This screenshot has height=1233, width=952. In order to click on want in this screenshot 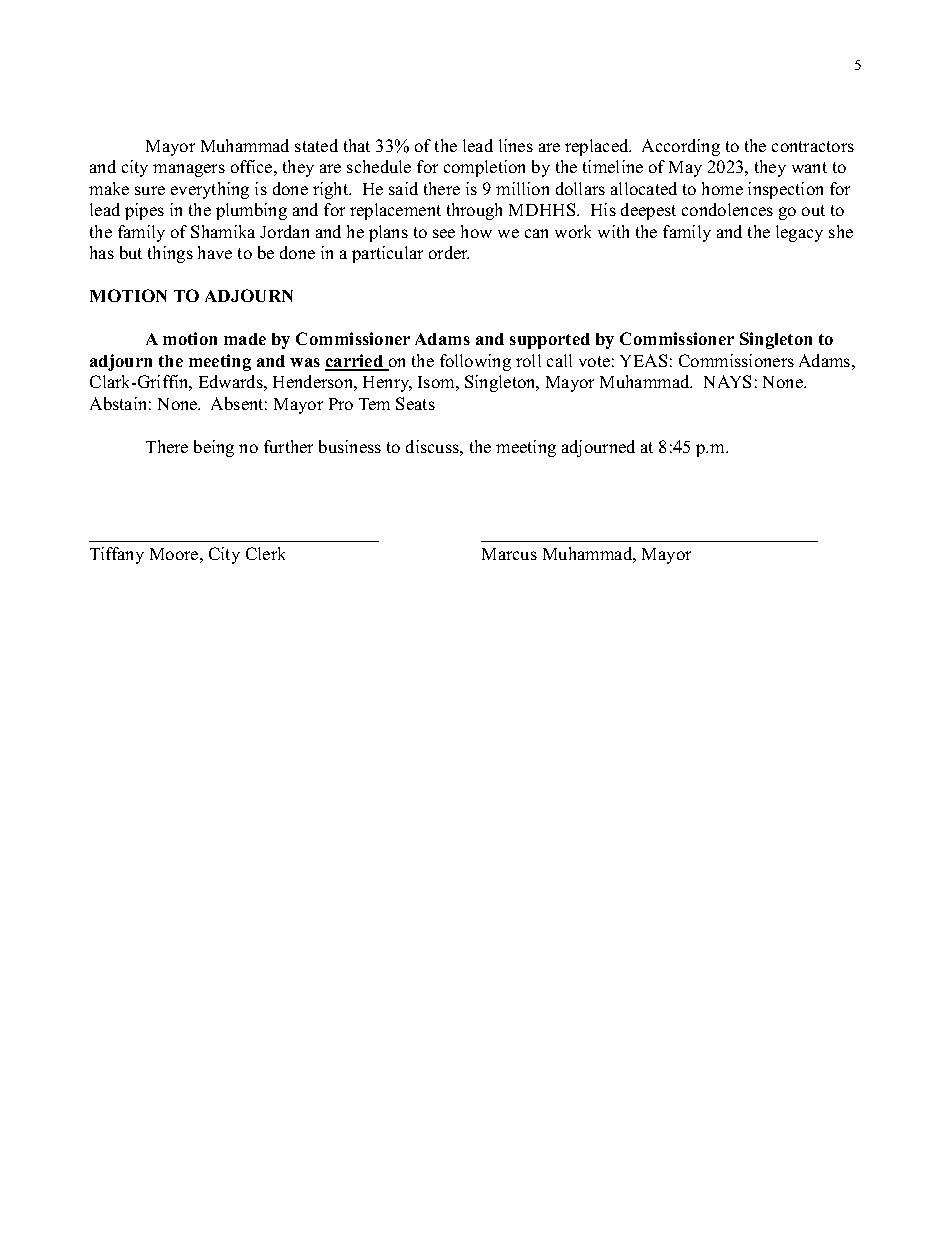, I will do `click(809, 167)`.
